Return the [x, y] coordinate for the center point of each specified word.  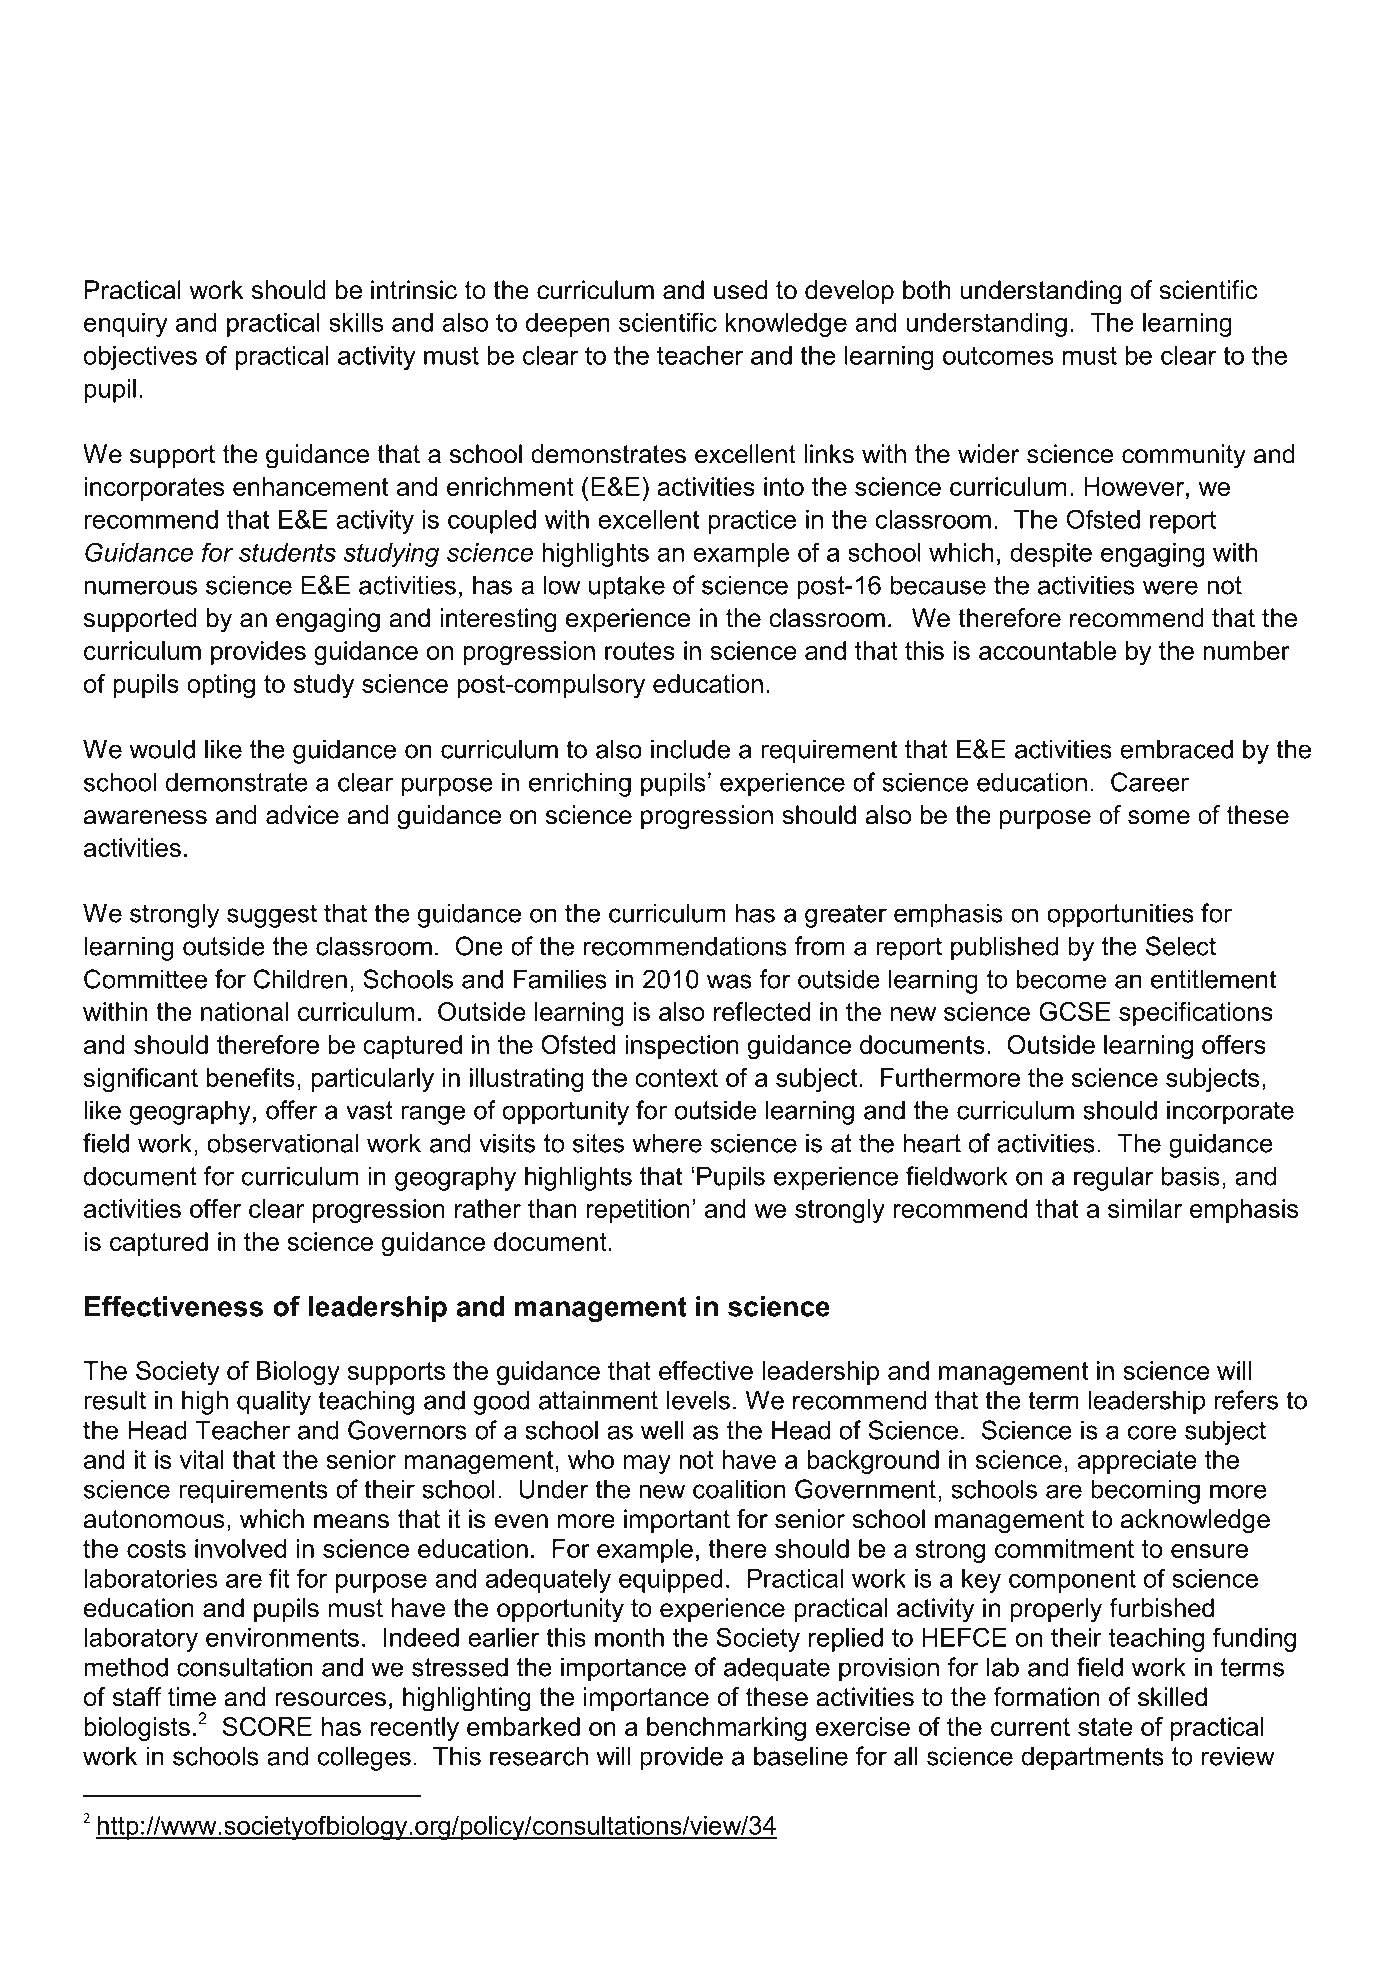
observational [282, 1143]
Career [1150, 782]
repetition [638, 1211]
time [192, 1697]
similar [1145, 1208]
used [740, 290]
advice [302, 815]
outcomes [998, 355]
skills [356, 322]
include [690, 749]
